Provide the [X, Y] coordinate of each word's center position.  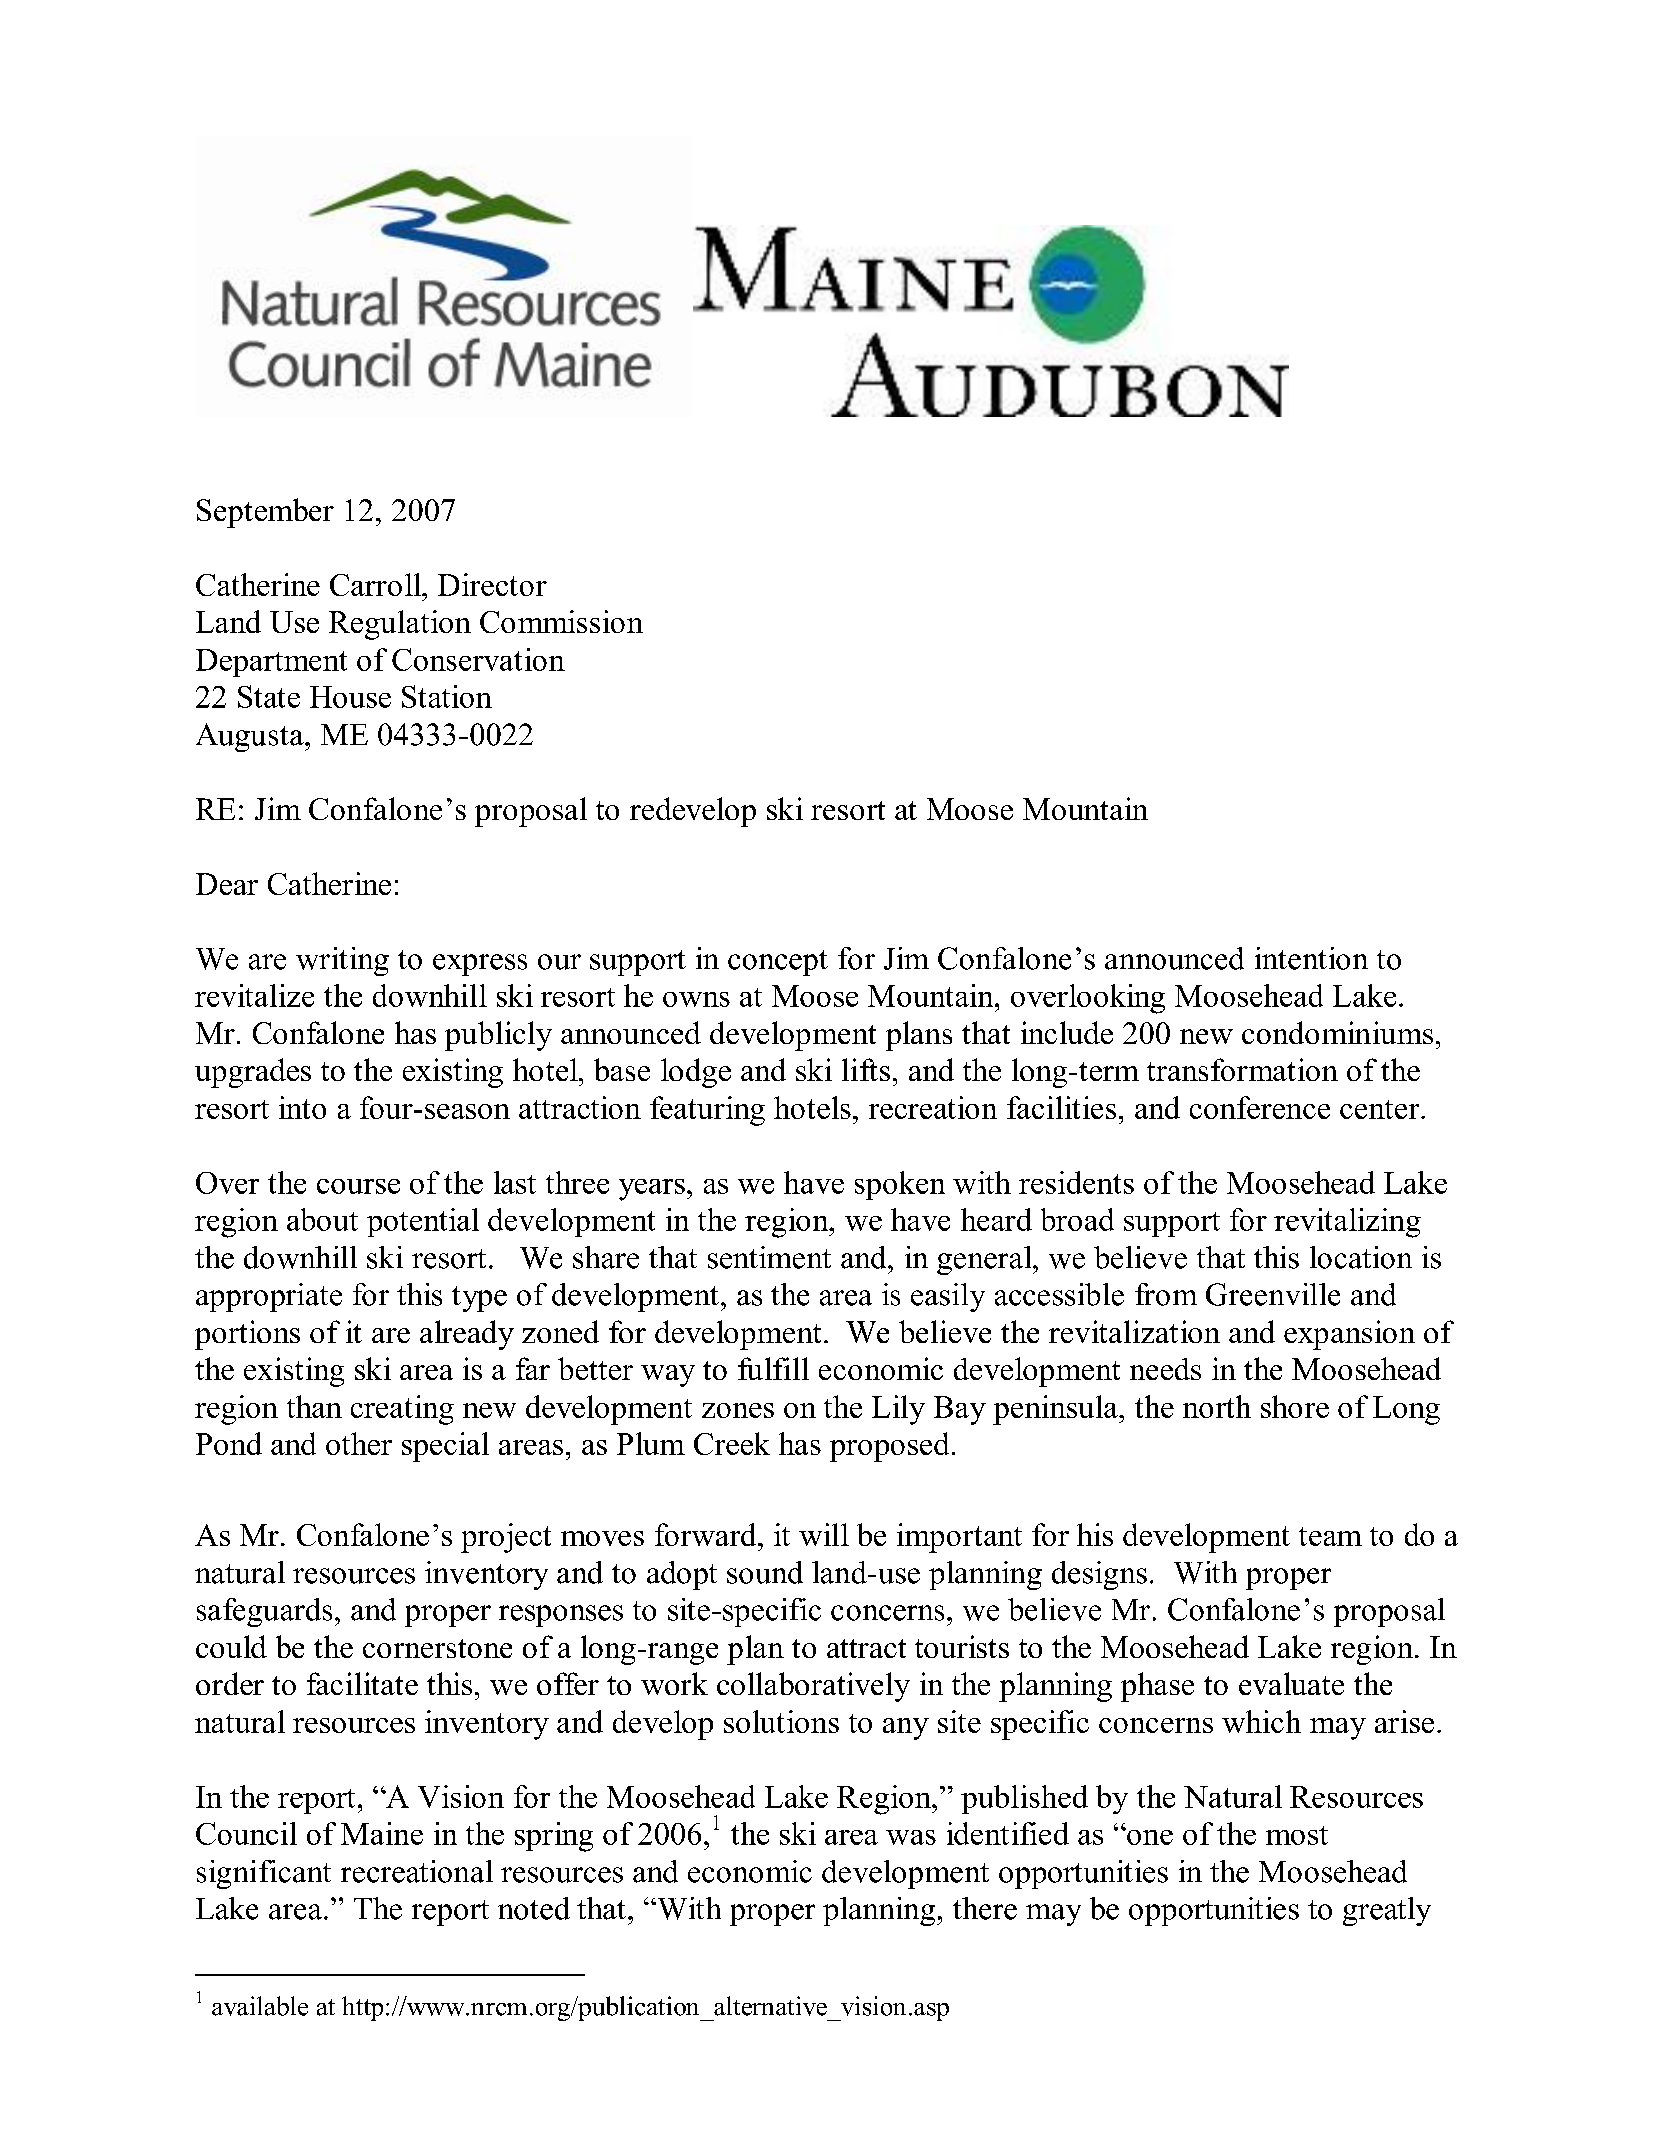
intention [1311, 958]
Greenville [1273, 1294]
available [260, 2006]
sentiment [769, 1257]
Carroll [376, 584]
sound [765, 1572]
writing [342, 961]
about [322, 1219]
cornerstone [437, 1648]
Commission [561, 621]
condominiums [1337, 1032]
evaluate [1291, 1683]
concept [778, 963]
